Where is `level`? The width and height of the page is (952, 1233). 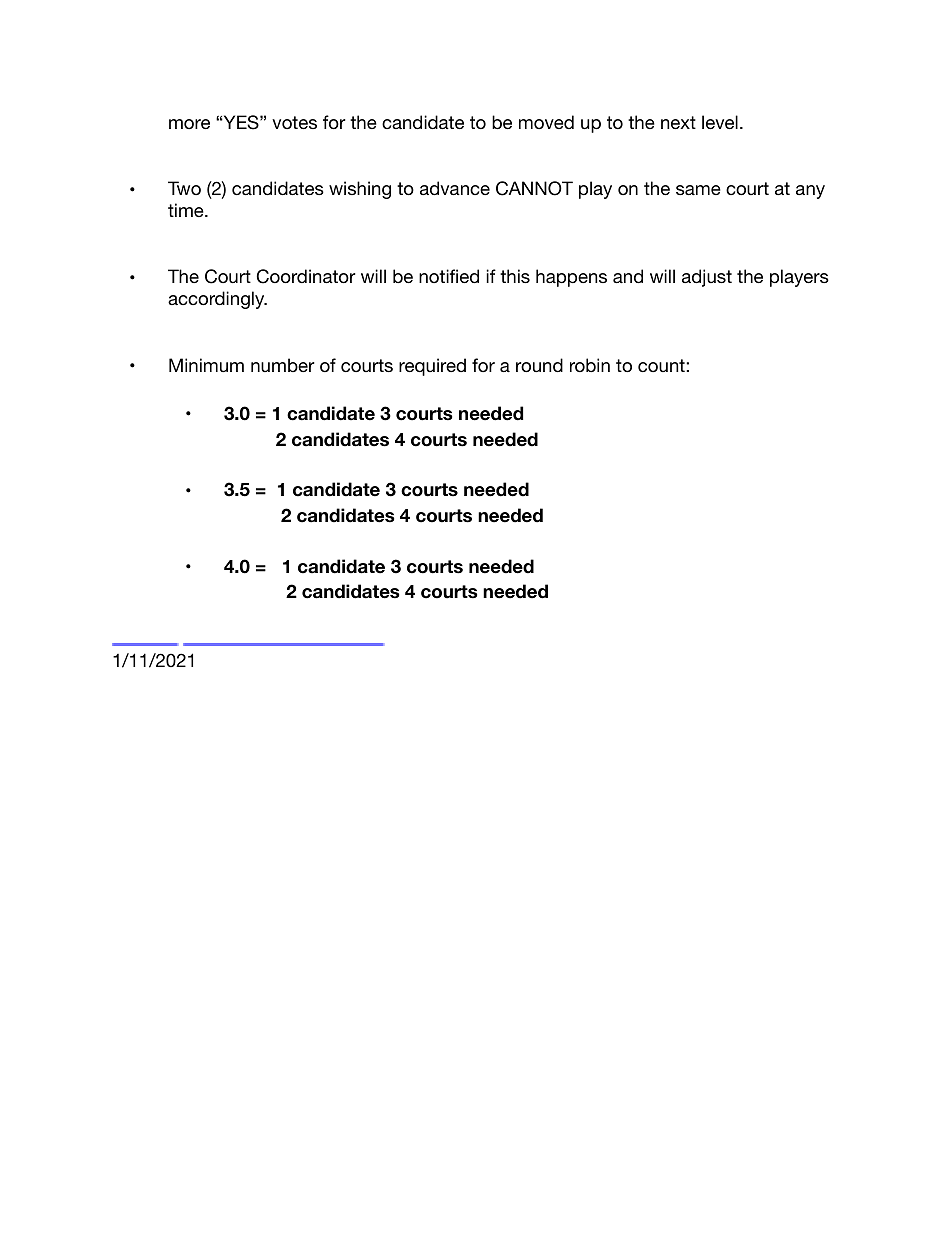 level is located at coordinates (720, 122).
